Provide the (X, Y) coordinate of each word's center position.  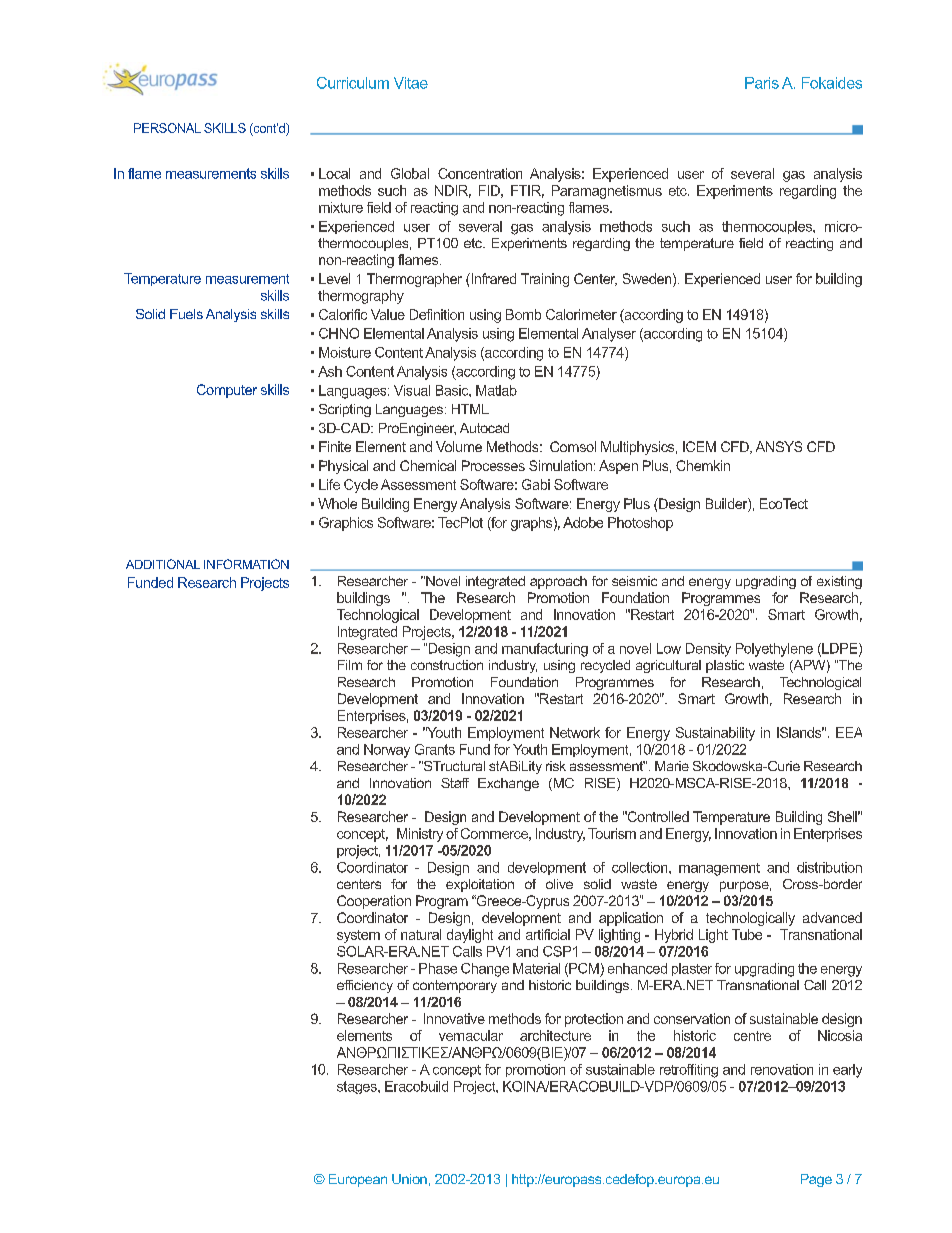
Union (409, 1179)
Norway (387, 751)
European (358, 1180)
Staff (455, 783)
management (719, 869)
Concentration (480, 173)
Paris (762, 83)
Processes (493, 465)
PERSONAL (167, 128)
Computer (227, 391)
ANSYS (779, 446)
